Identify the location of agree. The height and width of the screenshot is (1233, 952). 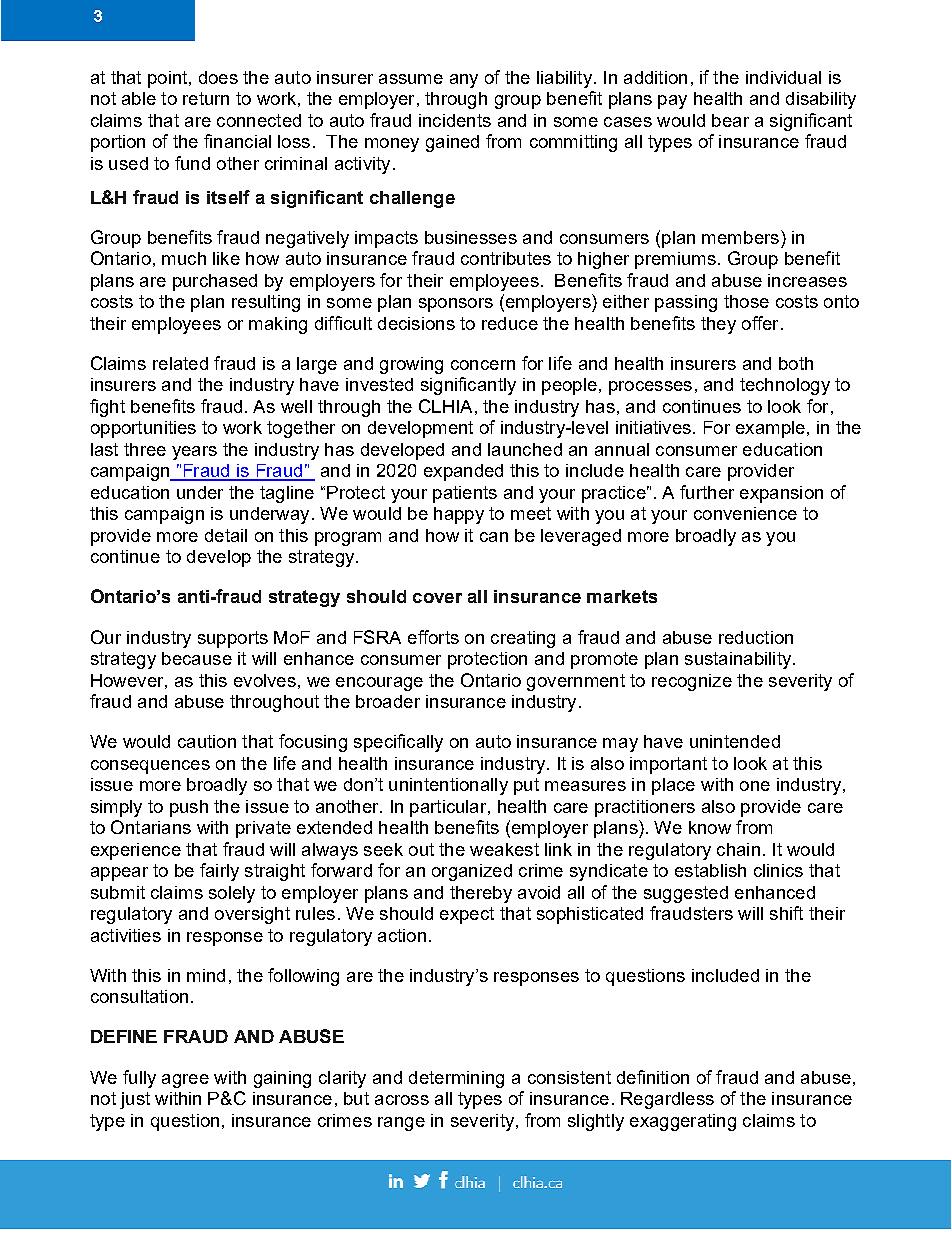
(185, 1081).
